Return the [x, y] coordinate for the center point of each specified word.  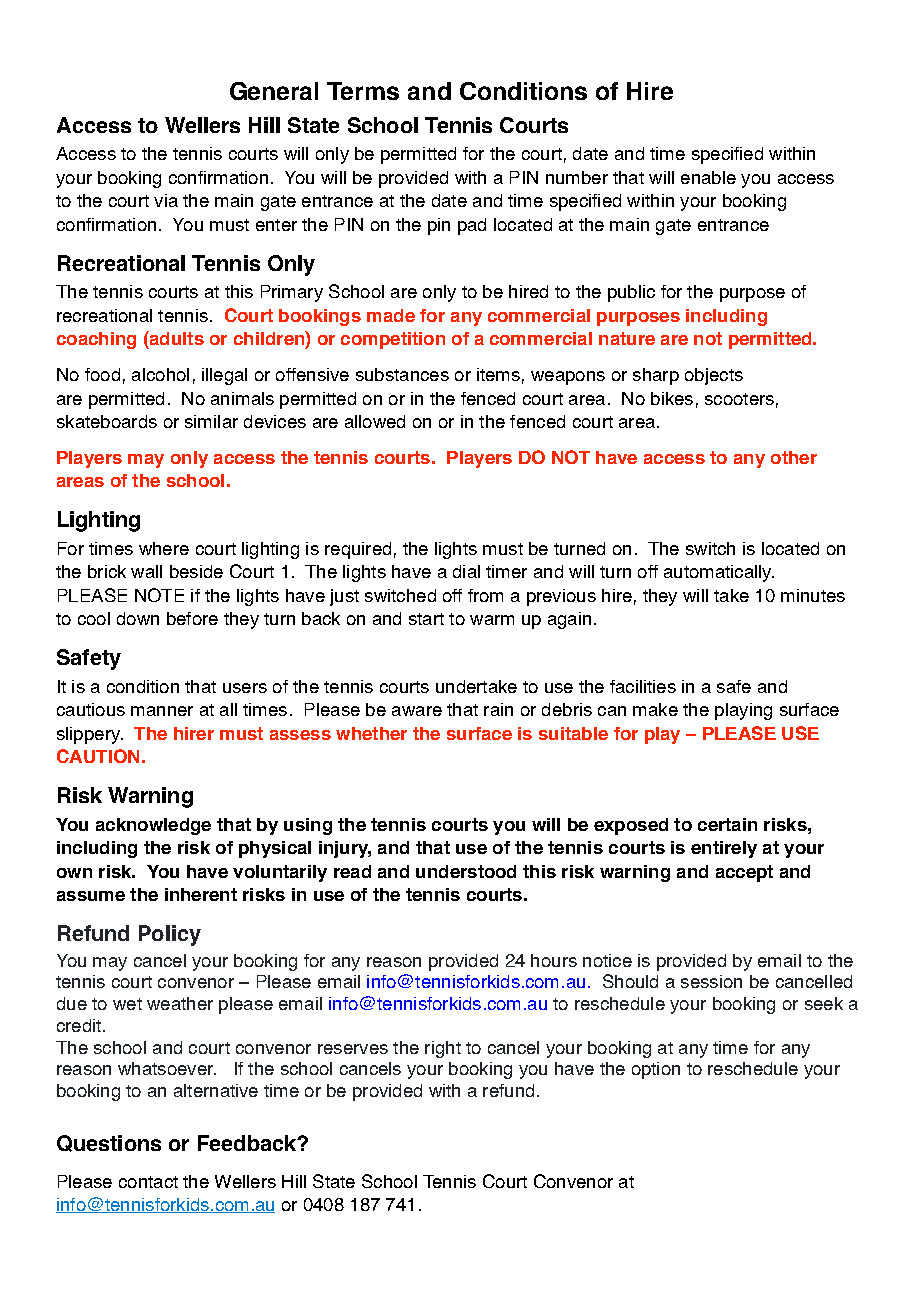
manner [162, 711]
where [164, 548]
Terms [363, 91]
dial [466, 571]
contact [148, 1182]
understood [466, 871]
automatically [719, 573]
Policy [170, 935]
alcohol [160, 374]
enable [708, 177]
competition [393, 340]
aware [417, 711]
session [711, 981]
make [655, 709]
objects [714, 376]
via [166, 200]
